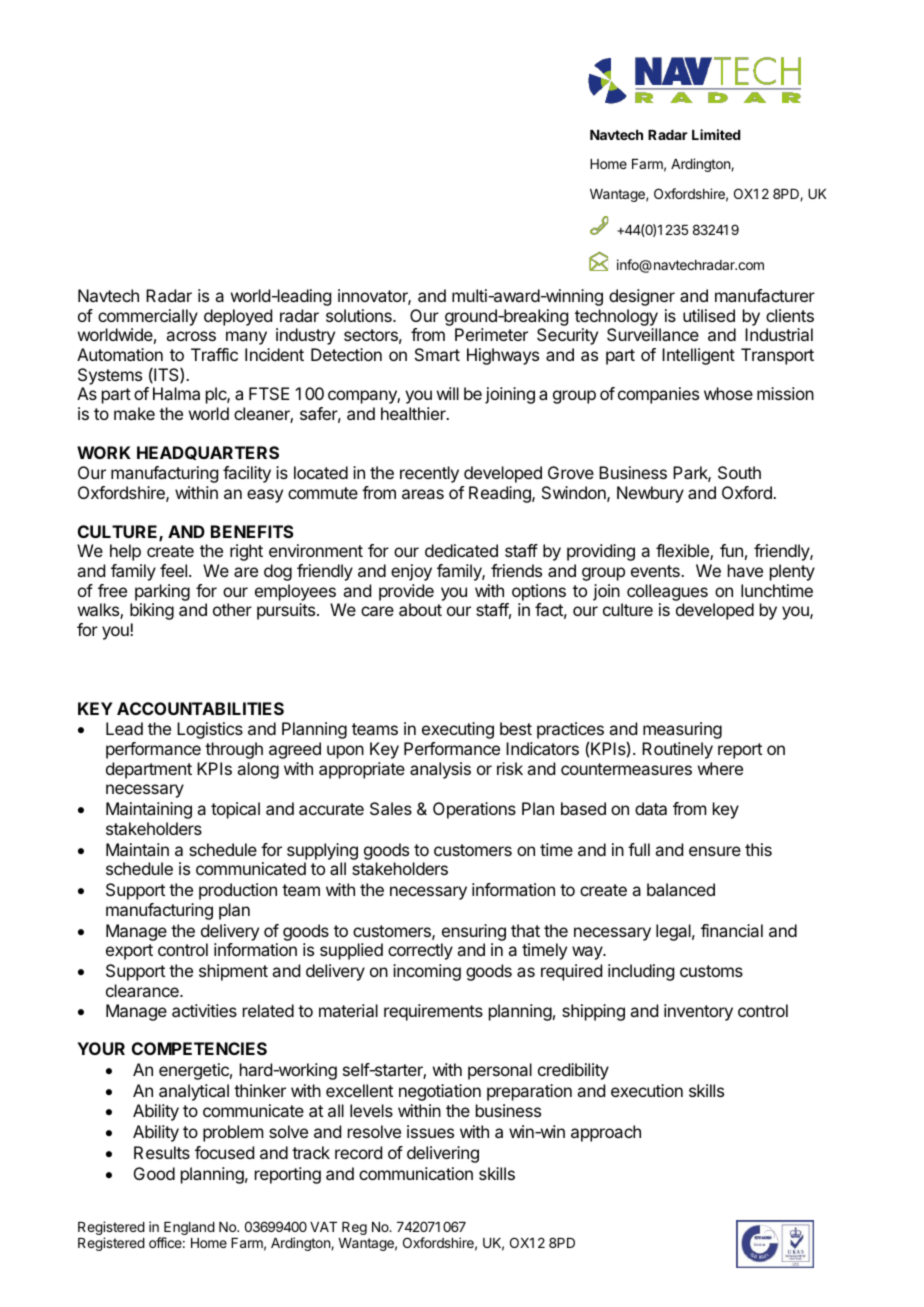  Describe the element at coordinates (360, 315) in the screenshot. I see `solutions` at that location.
